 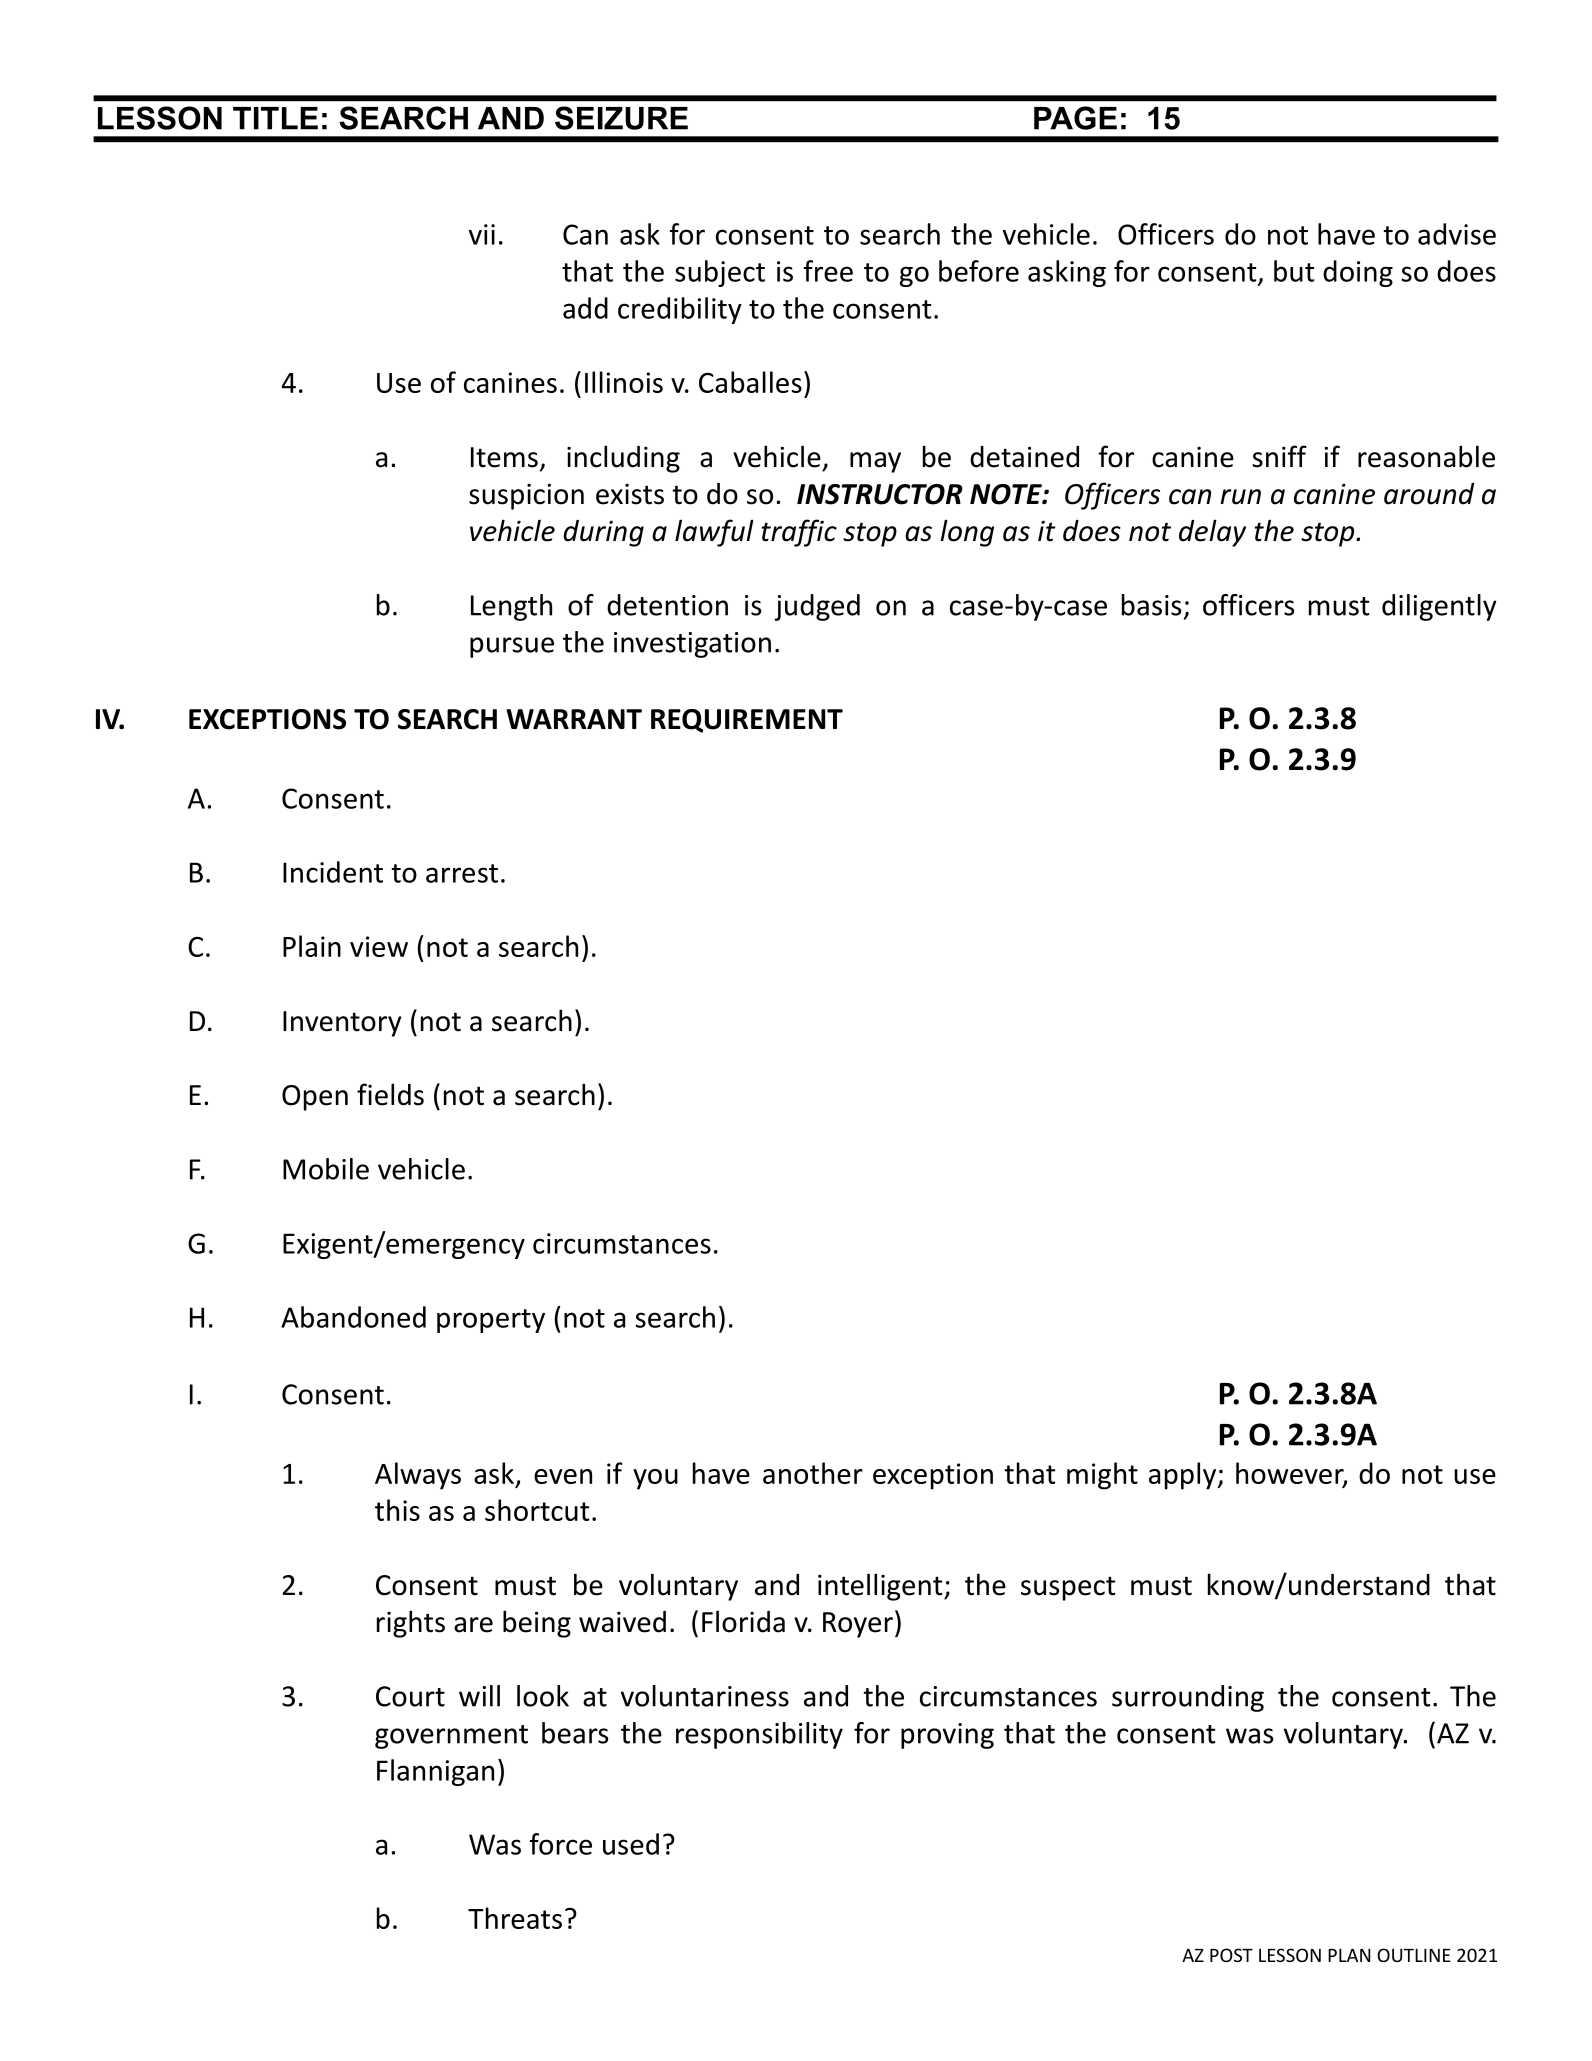 What do you see at coordinates (418, 1476) in the screenshot?
I see `Always` at bounding box center [418, 1476].
